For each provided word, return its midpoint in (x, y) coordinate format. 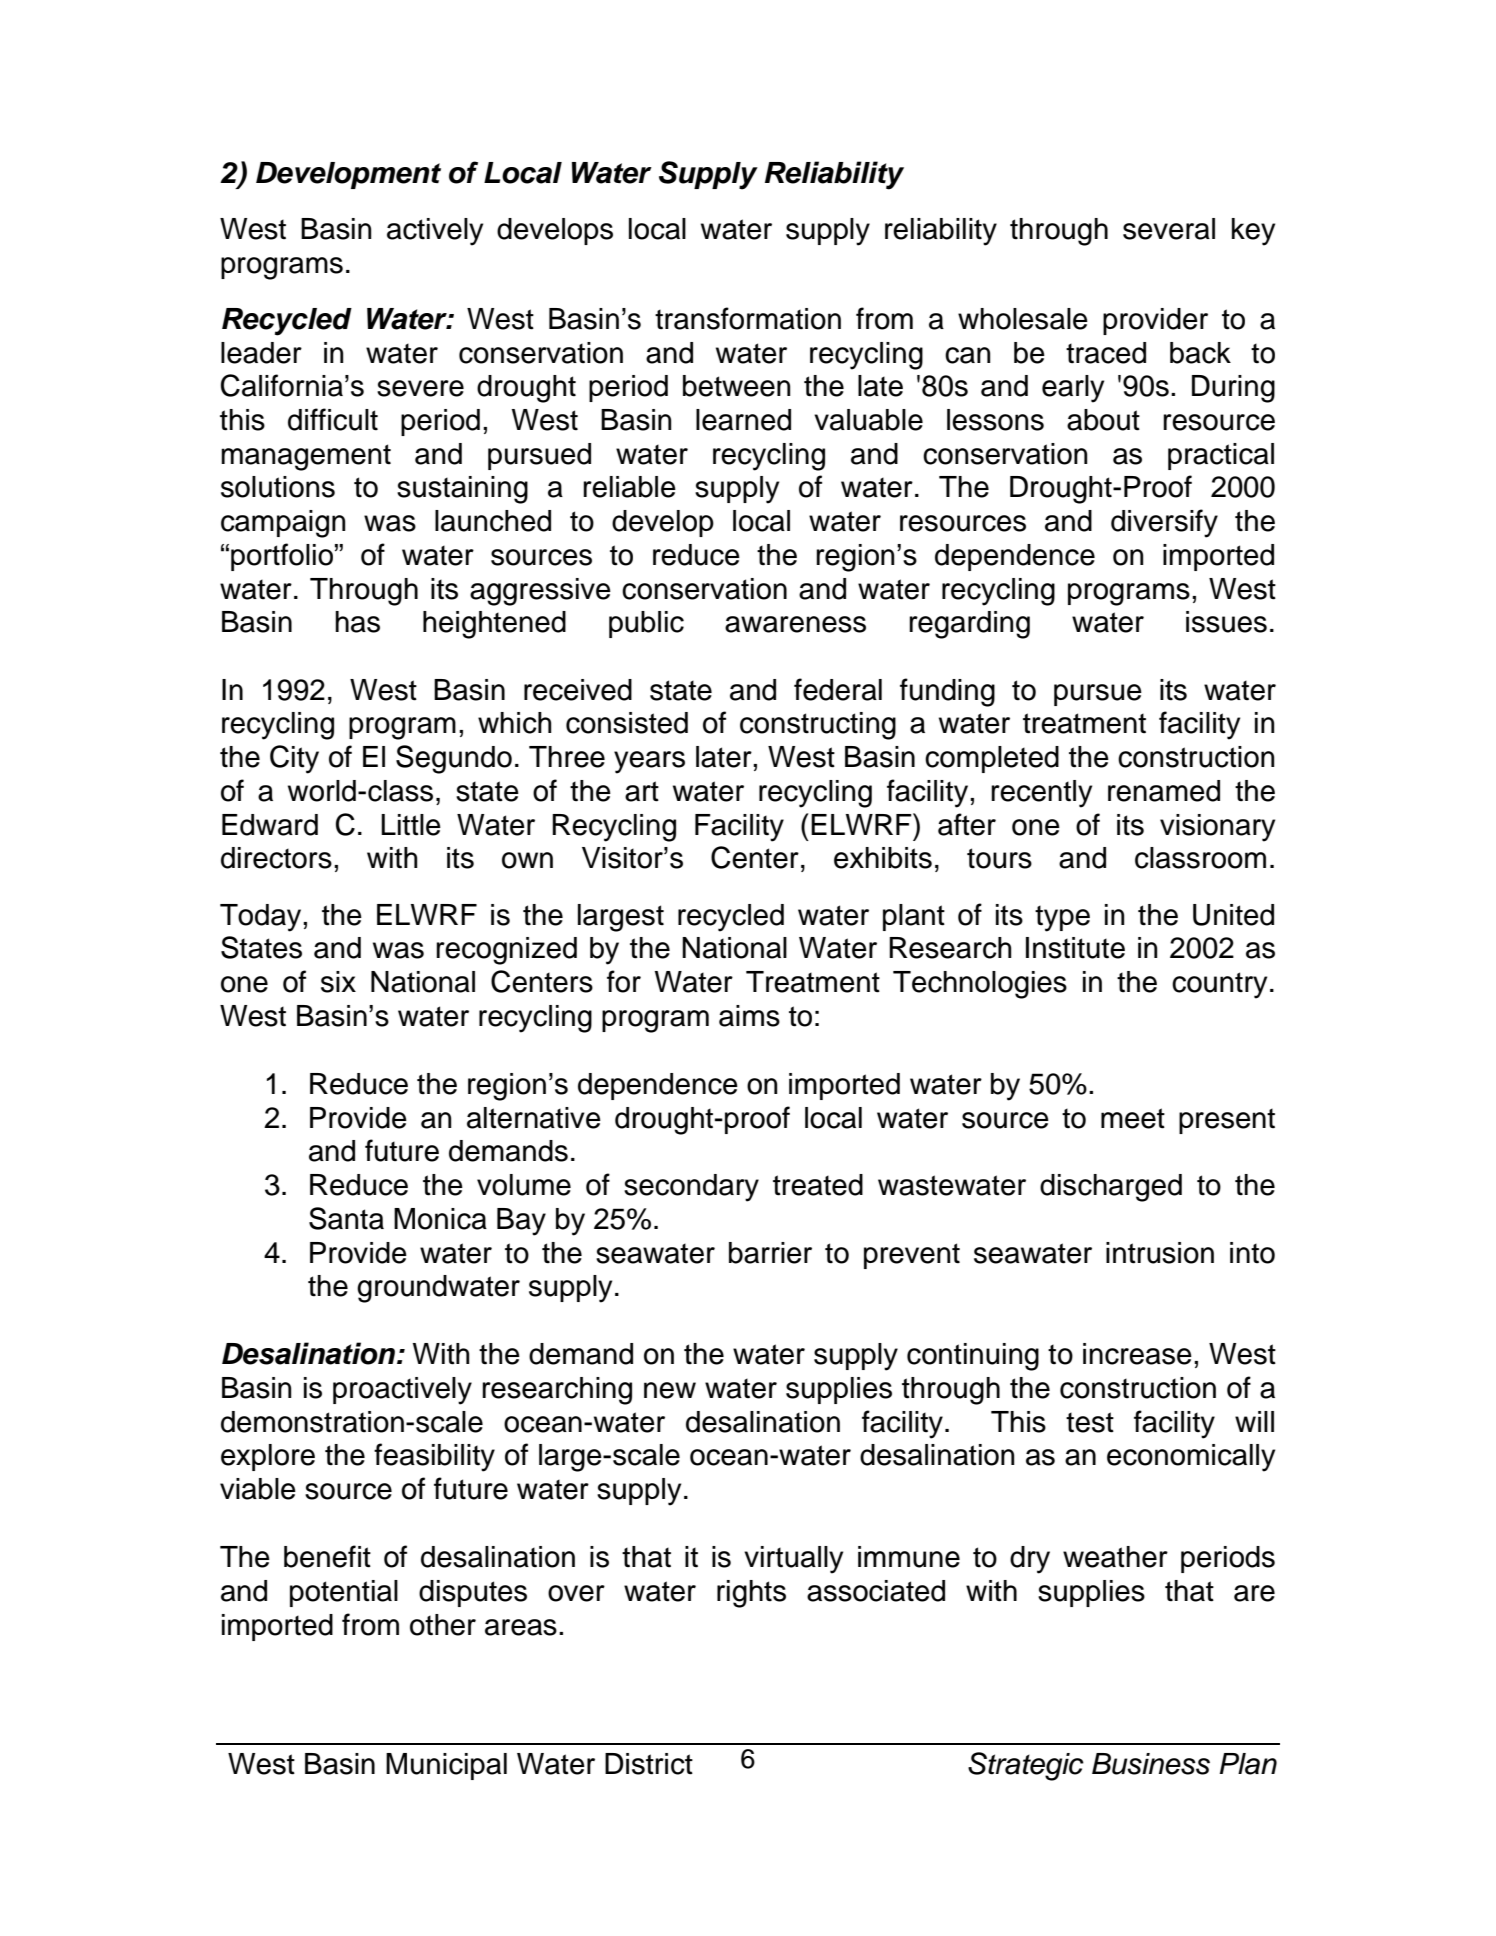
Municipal (446, 1766)
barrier (770, 1253)
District (649, 1764)
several (1169, 229)
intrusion (1160, 1253)
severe (420, 388)
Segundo (454, 759)
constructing (818, 726)
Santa (346, 1218)
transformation (748, 318)
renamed (1164, 791)
